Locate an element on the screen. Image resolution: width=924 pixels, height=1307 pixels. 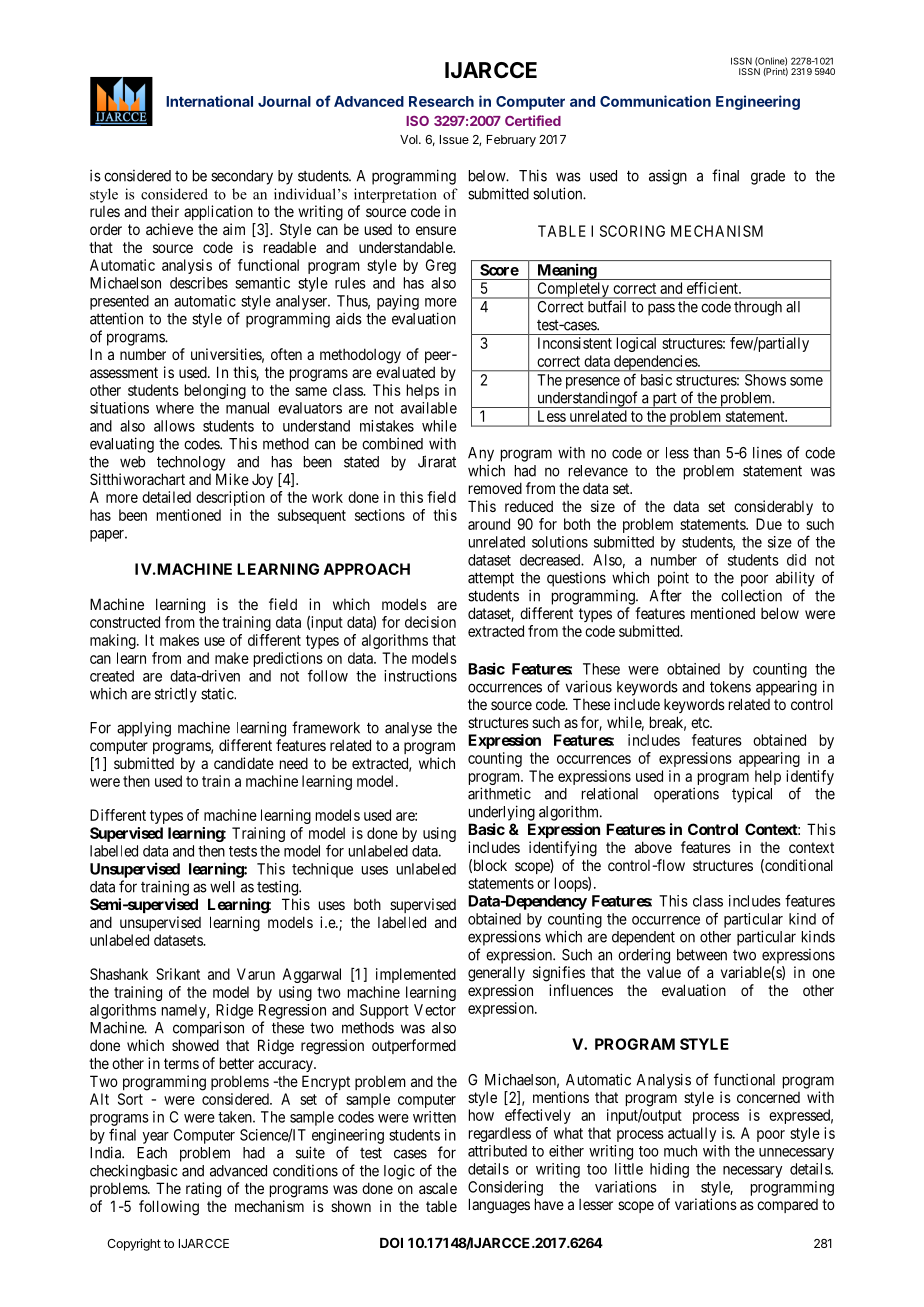
removed is located at coordinates (495, 488).
